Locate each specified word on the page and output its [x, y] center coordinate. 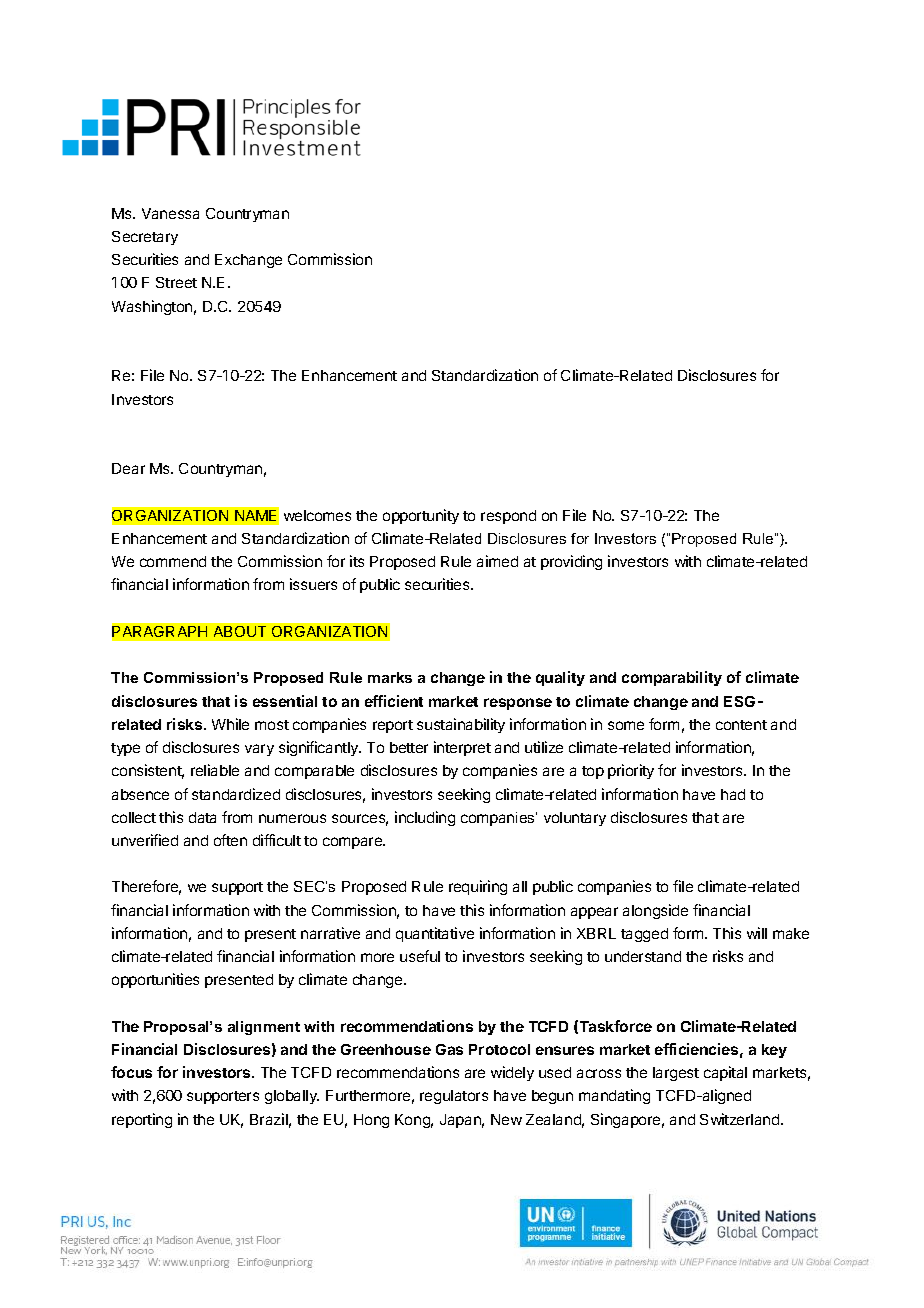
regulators [454, 1097]
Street [176, 282]
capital [725, 1073]
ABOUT [240, 631]
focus [131, 1072]
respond [508, 517]
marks [390, 677]
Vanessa [170, 213]
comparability [672, 678]
